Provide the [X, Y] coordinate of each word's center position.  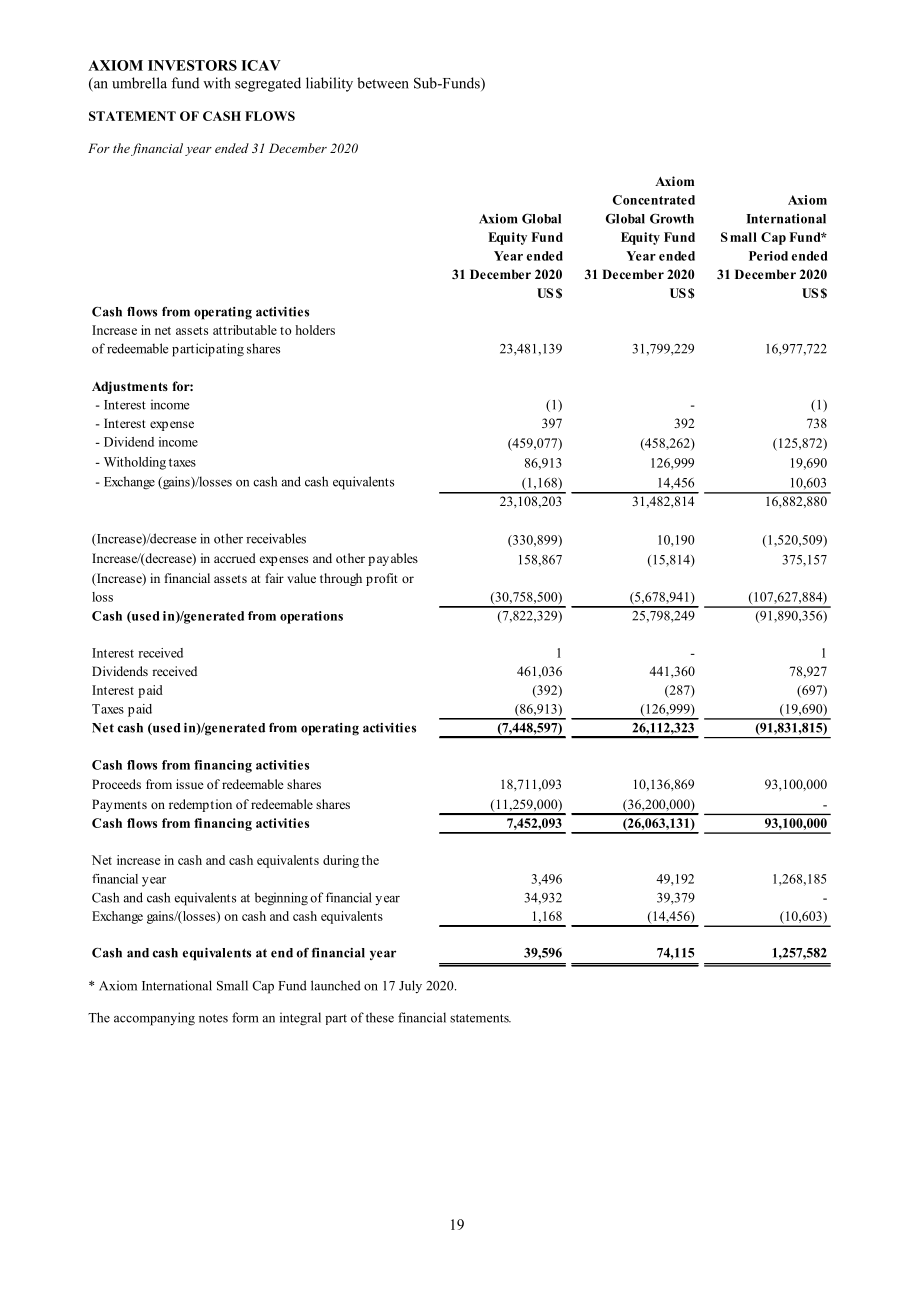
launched [336, 985]
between [383, 83]
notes [213, 1018]
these [380, 1017]
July [410, 986]
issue [190, 784]
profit [382, 579]
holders [315, 330]
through [341, 579]
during [341, 861]
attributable [245, 330]
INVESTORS [192, 65]
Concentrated [654, 200]
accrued [235, 558]
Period [768, 256]
